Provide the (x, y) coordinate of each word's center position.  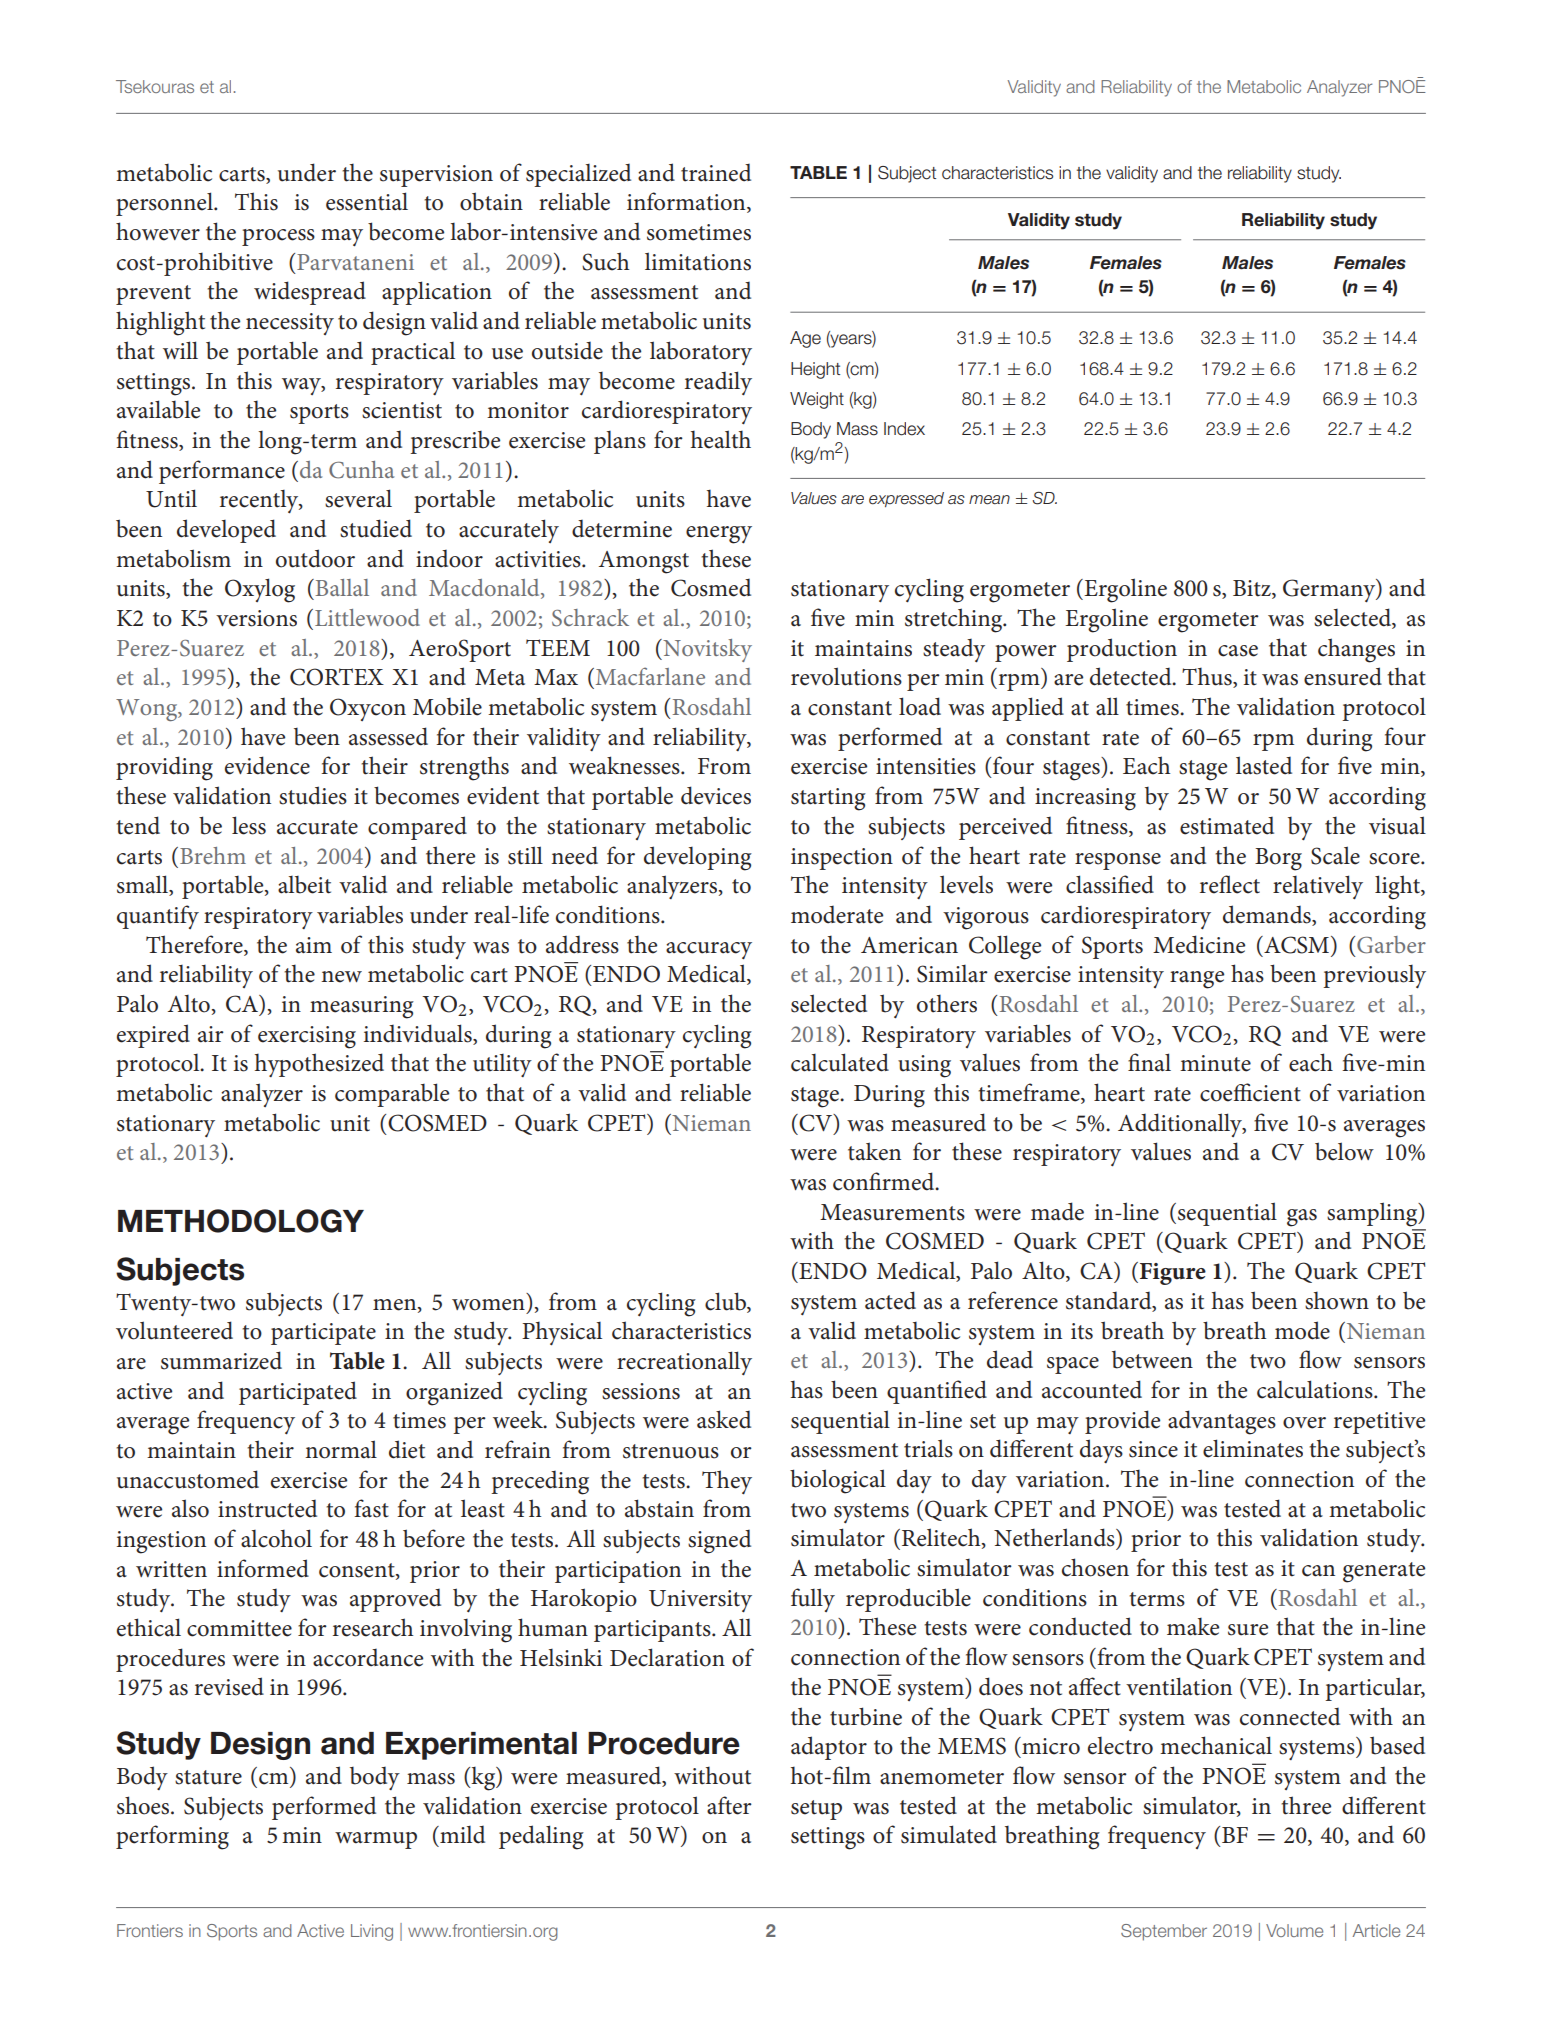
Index (904, 429)
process (278, 237)
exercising (307, 1037)
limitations (698, 261)
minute (1215, 1063)
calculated (840, 1062)
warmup (376, 1840)
